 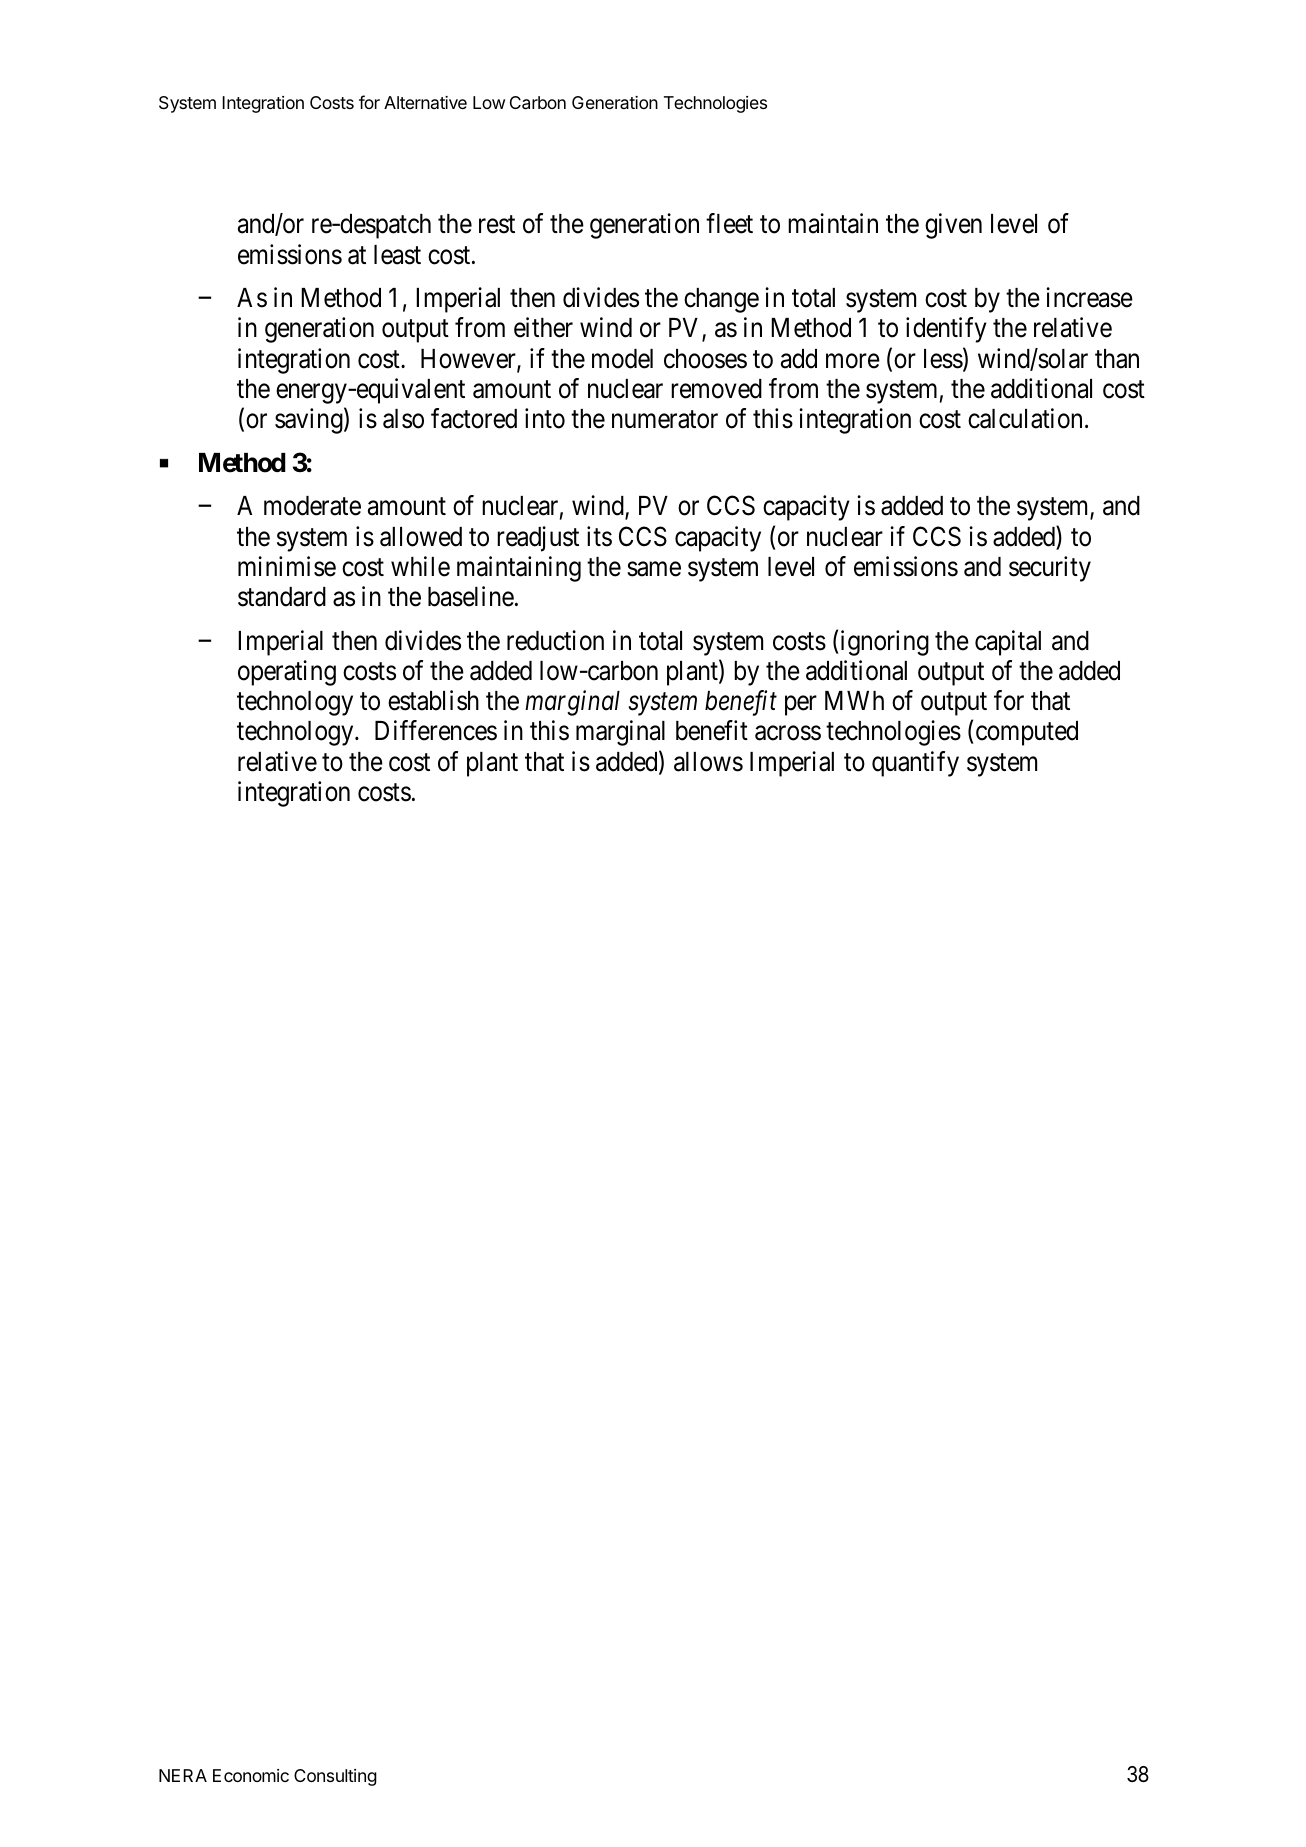 I want to click on fleet, so click(x=729, y=223).
